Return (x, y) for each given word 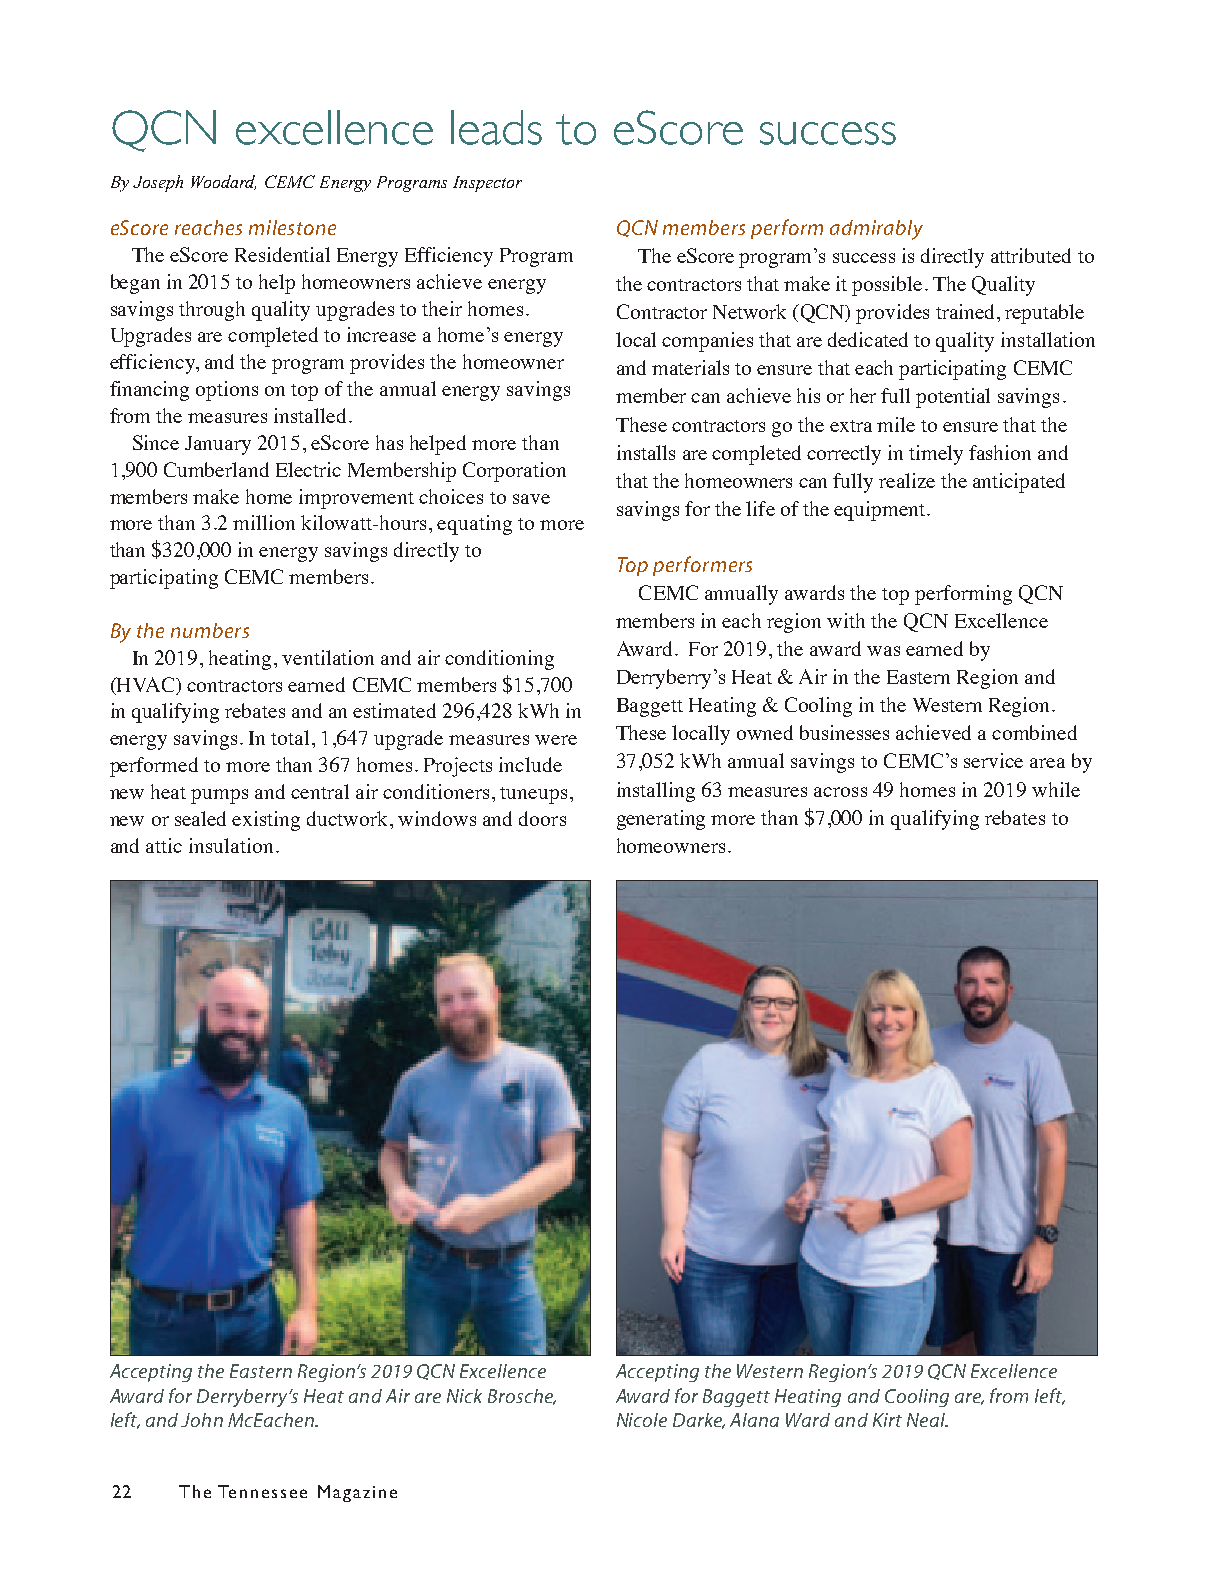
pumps (219, 796)
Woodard (223, 182)
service (993, 760)
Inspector (487, 184)
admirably (876, 230)
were (556, 740)
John (202, 1420)
